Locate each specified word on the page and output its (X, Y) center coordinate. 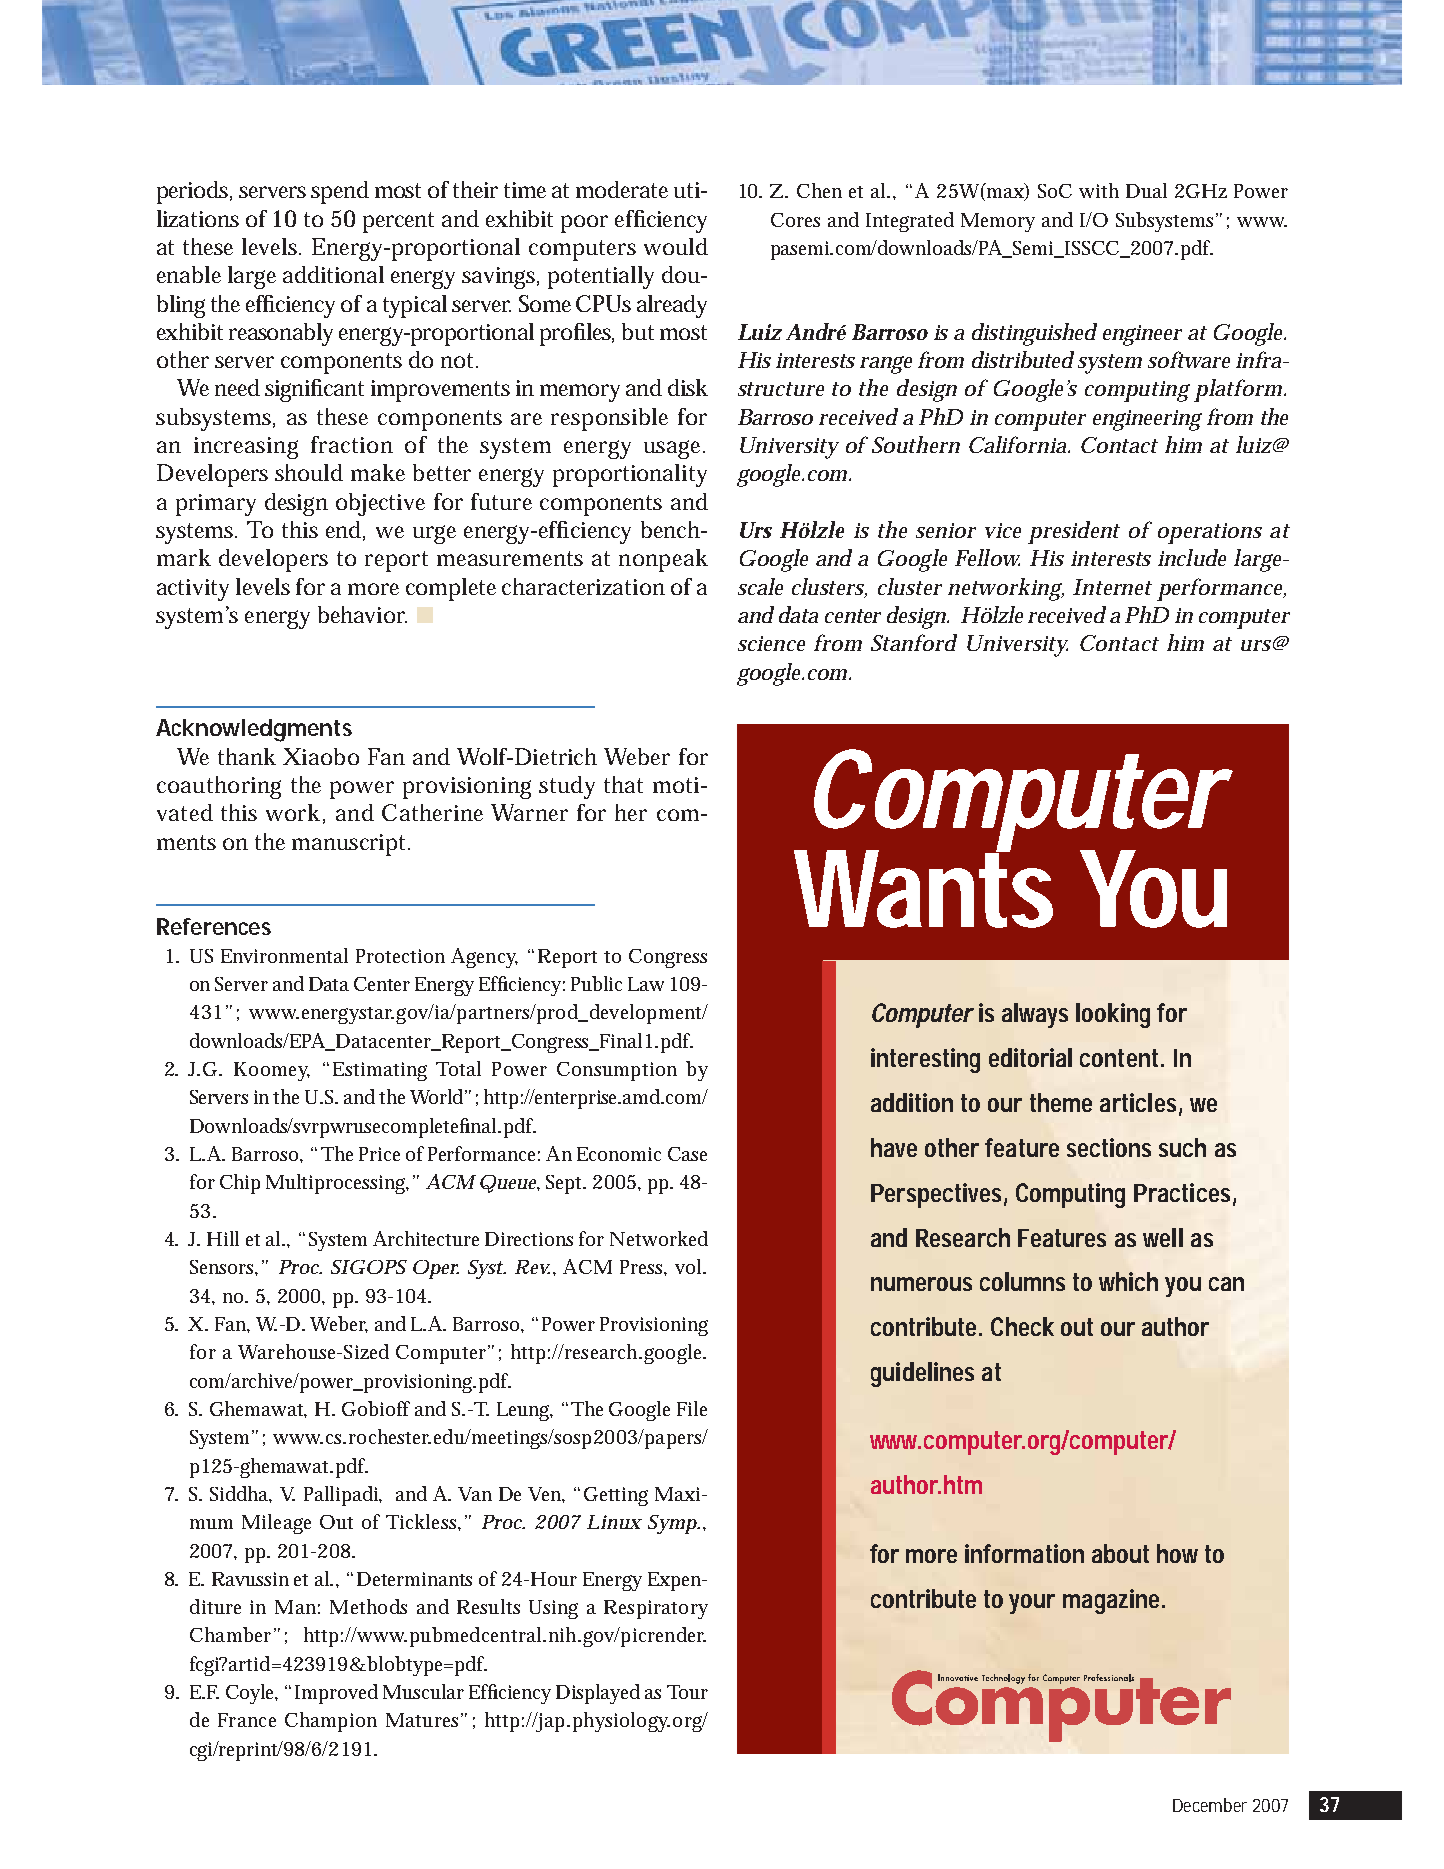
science (771, 643)
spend (340, 192)
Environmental (284, 955)
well (1163, 1237)
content (1122, 1058)
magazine (1114, 1601)
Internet (1112, 587)
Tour (687, 1692)
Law (646, 984)
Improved (336, 1694)
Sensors (224, 1268)
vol (690, 1266)
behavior (362, 614)
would (676, 246)
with (1099, 190)
